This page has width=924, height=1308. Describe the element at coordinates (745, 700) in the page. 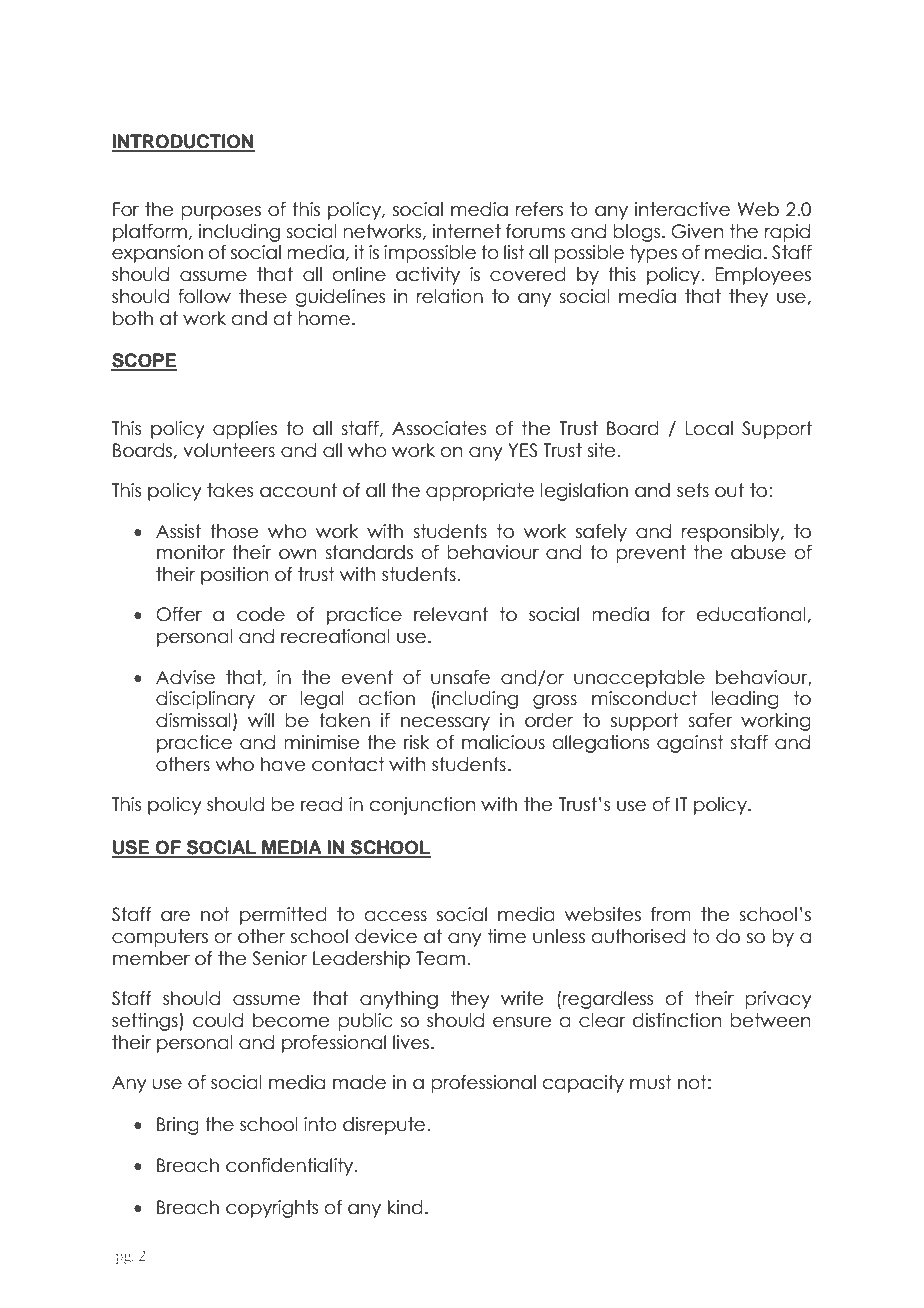

I see `leading` at that location.
